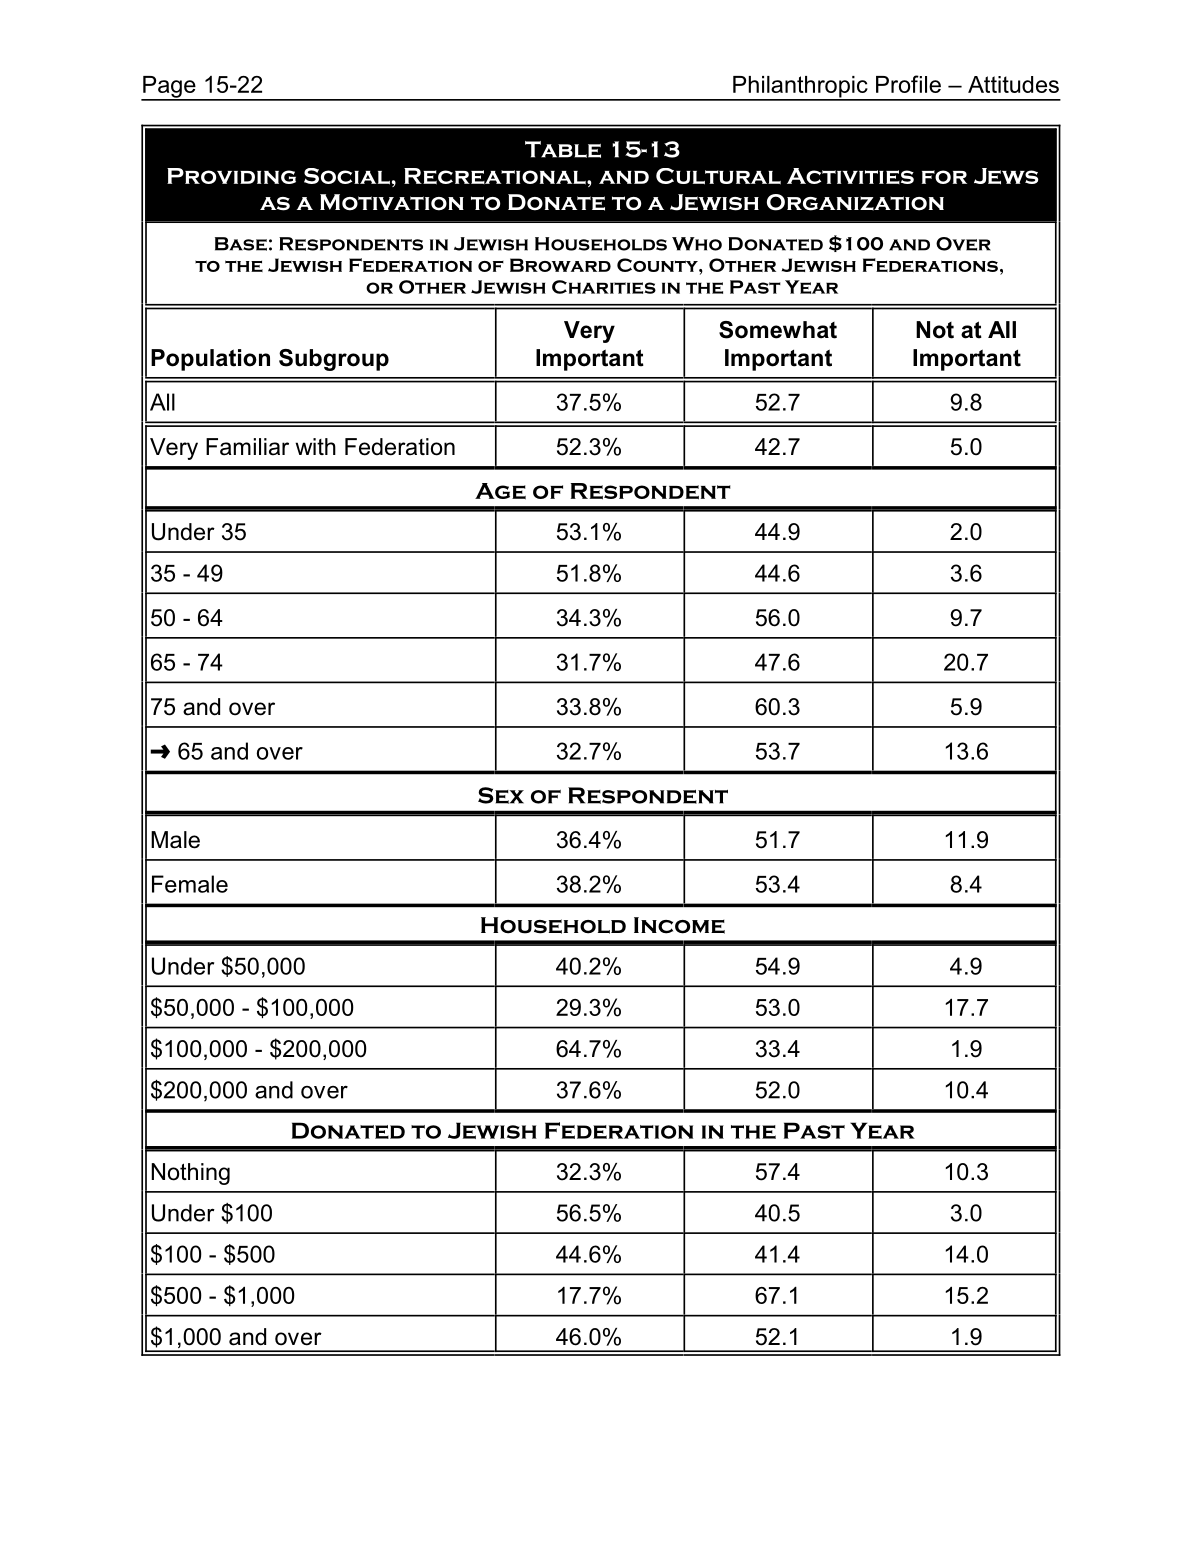  Describe the element at coordinates (908, 84) in the document. I see `Profile` at that location.
